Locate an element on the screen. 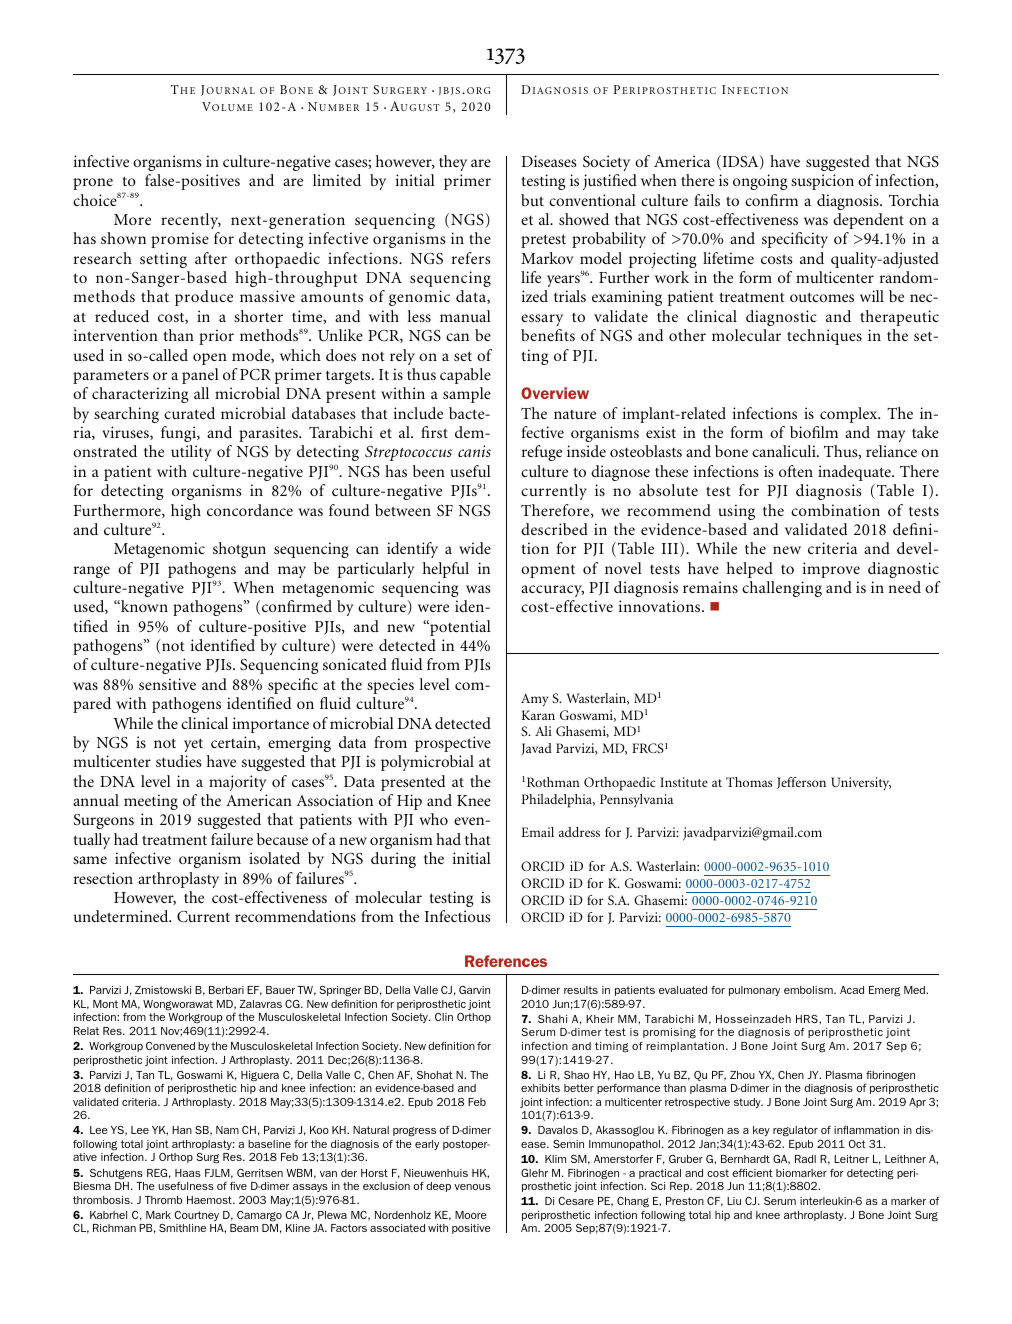 This screenshot has width=1012, height=1324. suspicion is located at coordinates (822, 182).
